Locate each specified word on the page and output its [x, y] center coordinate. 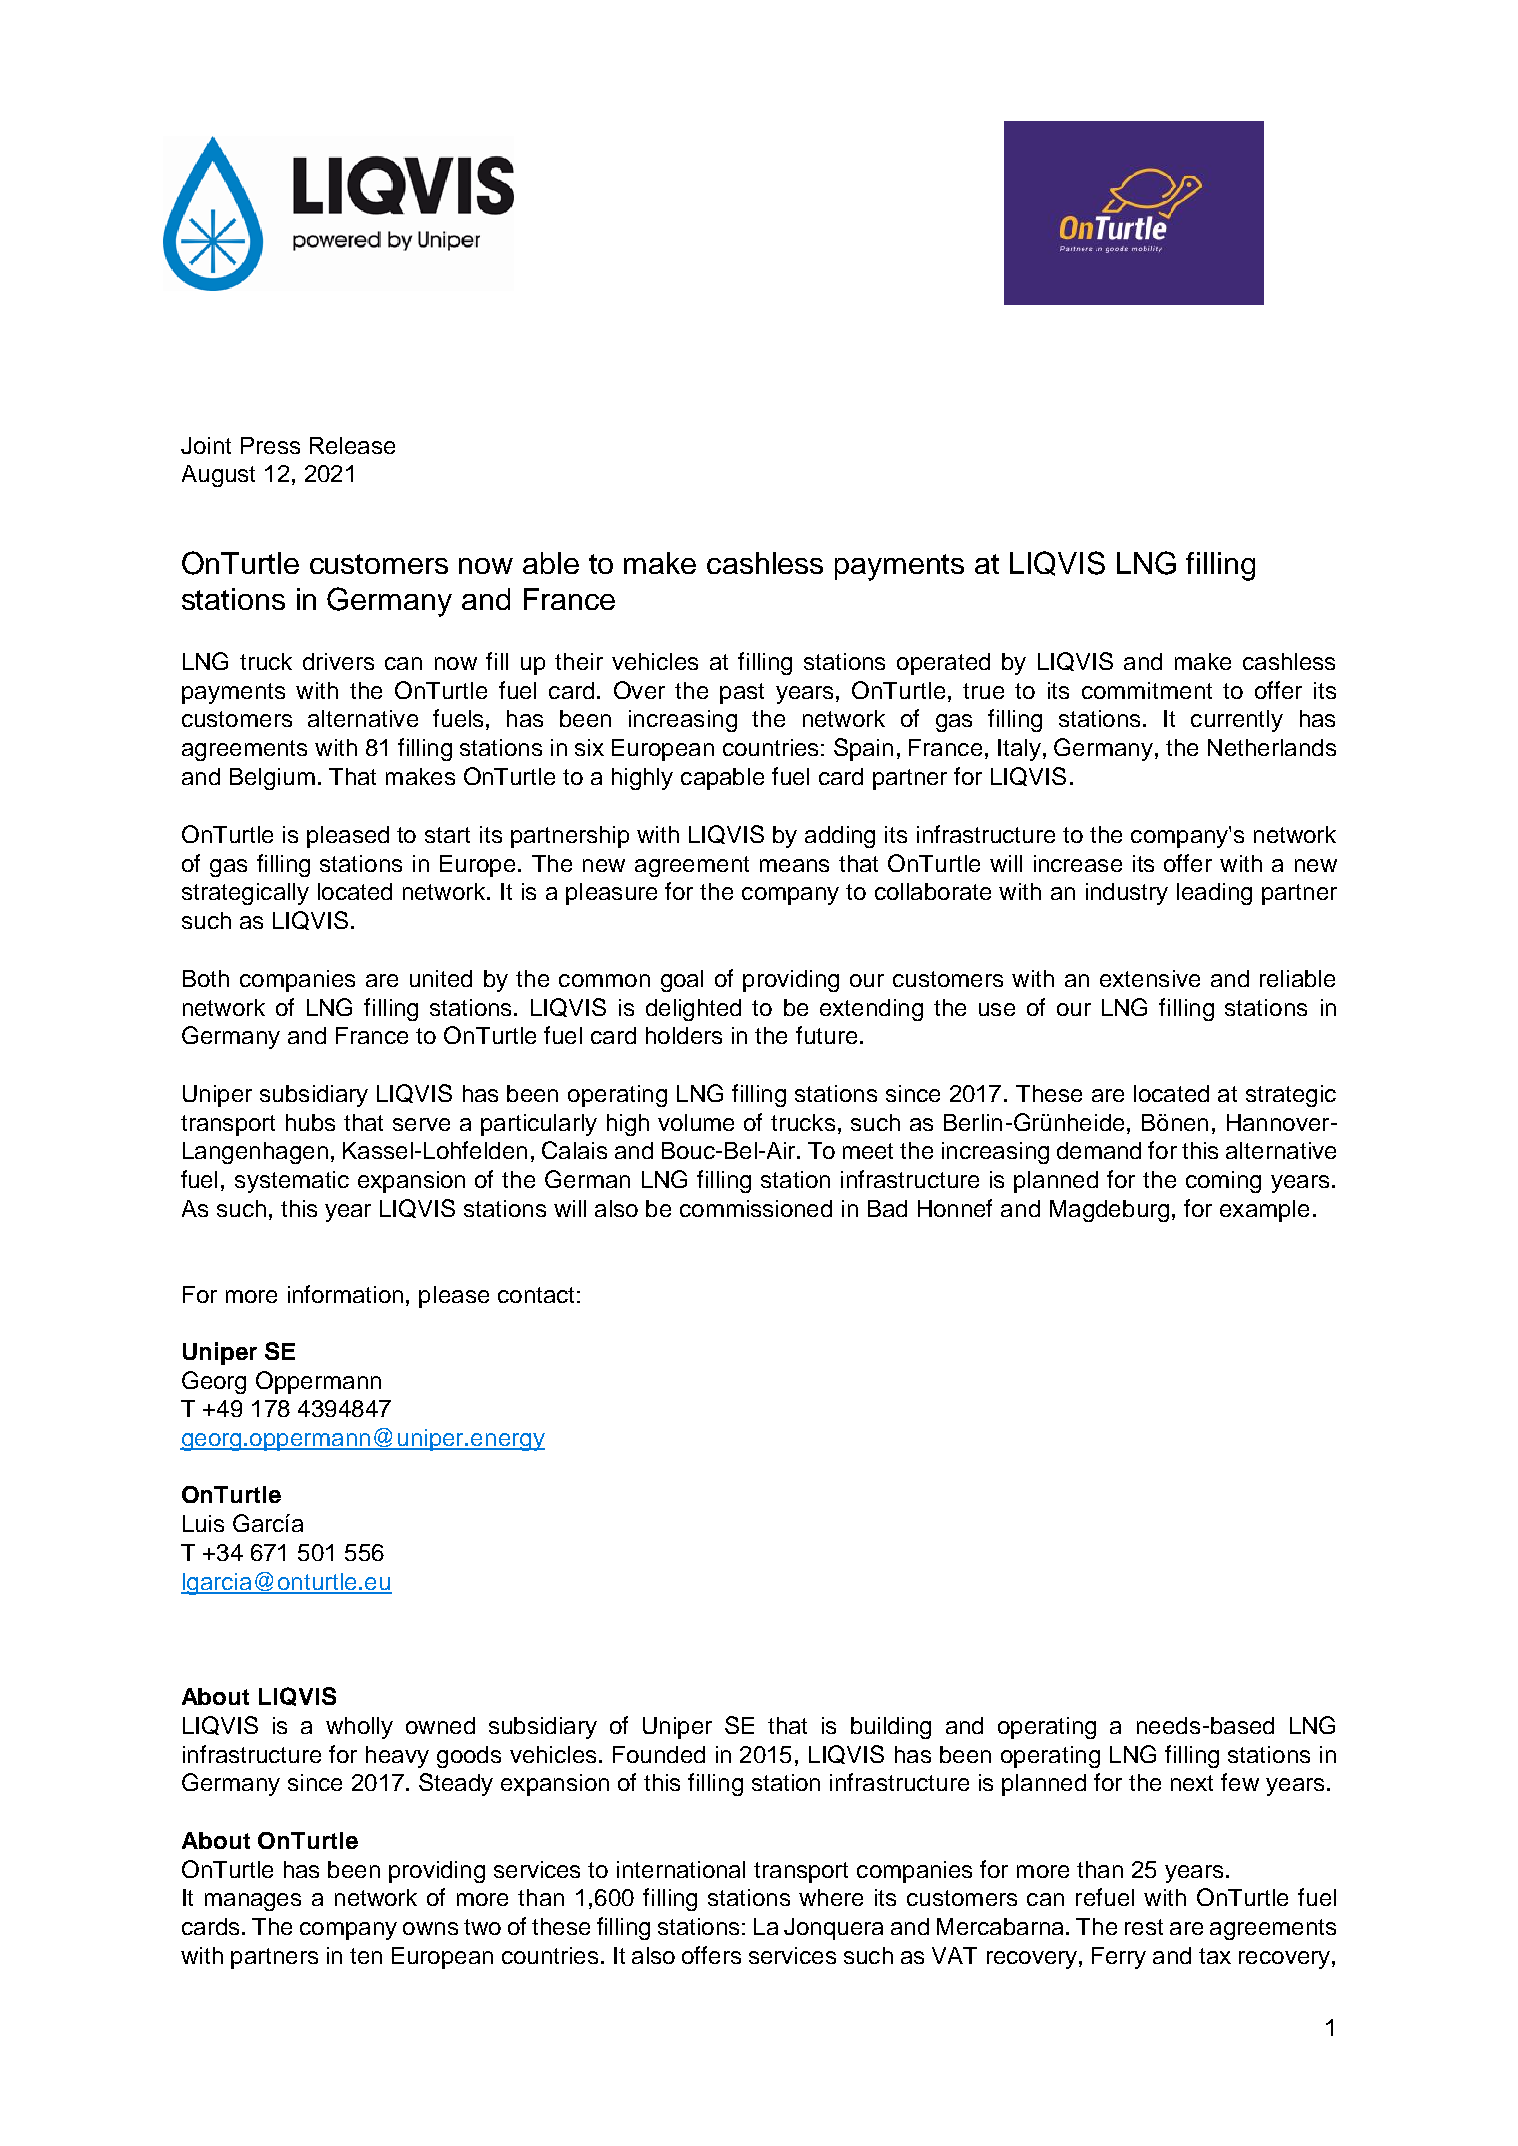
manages [253, 1902]
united [441, 978]
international [681, 1869]
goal [682, 981]
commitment [1147, 690]
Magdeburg [1109, 1211]
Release [352, 445]
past [742, 693]
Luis [203, 1523]
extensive [1150, 978]
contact [536, 1295]
